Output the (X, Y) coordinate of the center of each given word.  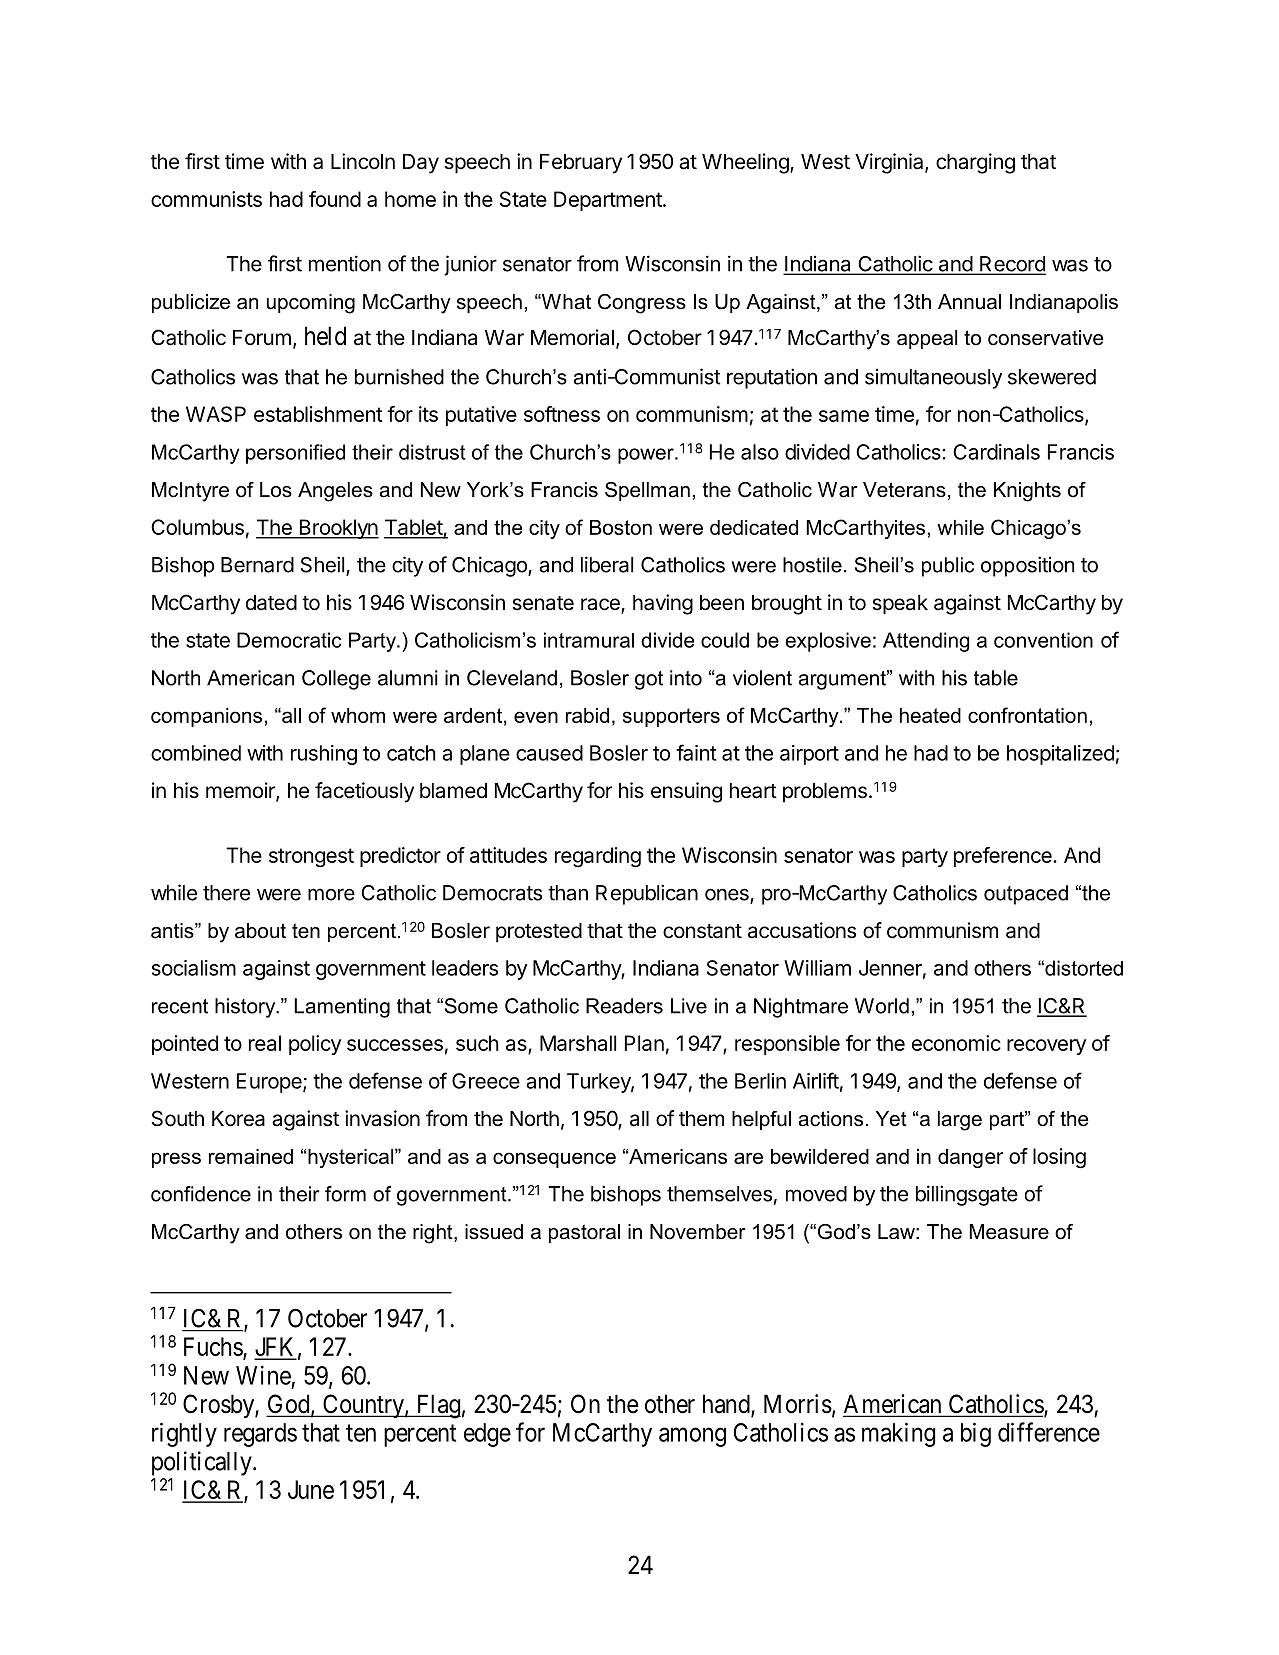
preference (1004, 857)
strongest (311, 858)
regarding (598, 857)
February (581, 164)
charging (975, 163)
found (335, 199)
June (311, 1489)
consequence (554, 1160)
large (960, 1121)
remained (251, 1156)
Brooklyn (338, 529)
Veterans (904, 490)
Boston (621, 527)
